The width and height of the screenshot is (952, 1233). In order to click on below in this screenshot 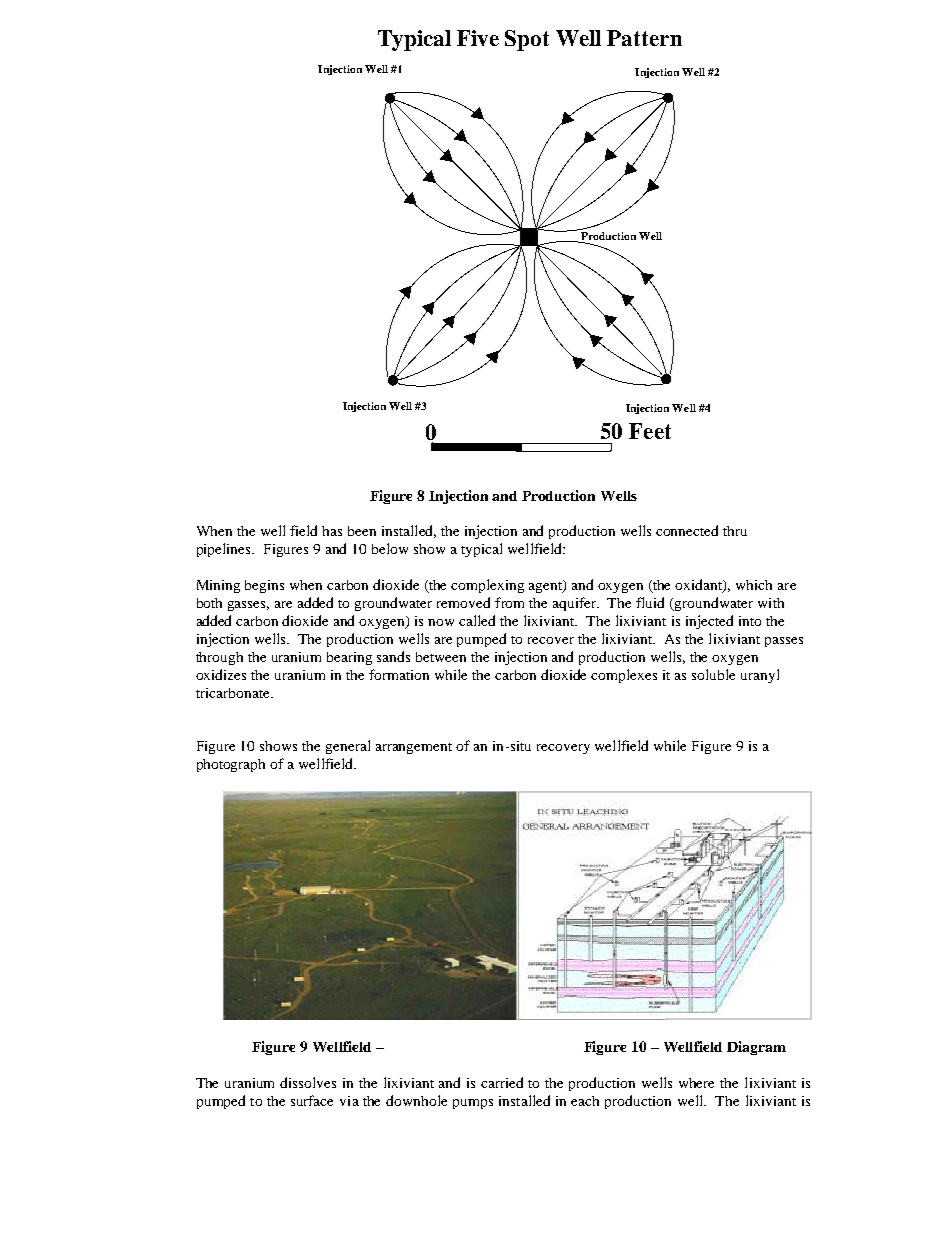, I will do `click(390, 548)`.
